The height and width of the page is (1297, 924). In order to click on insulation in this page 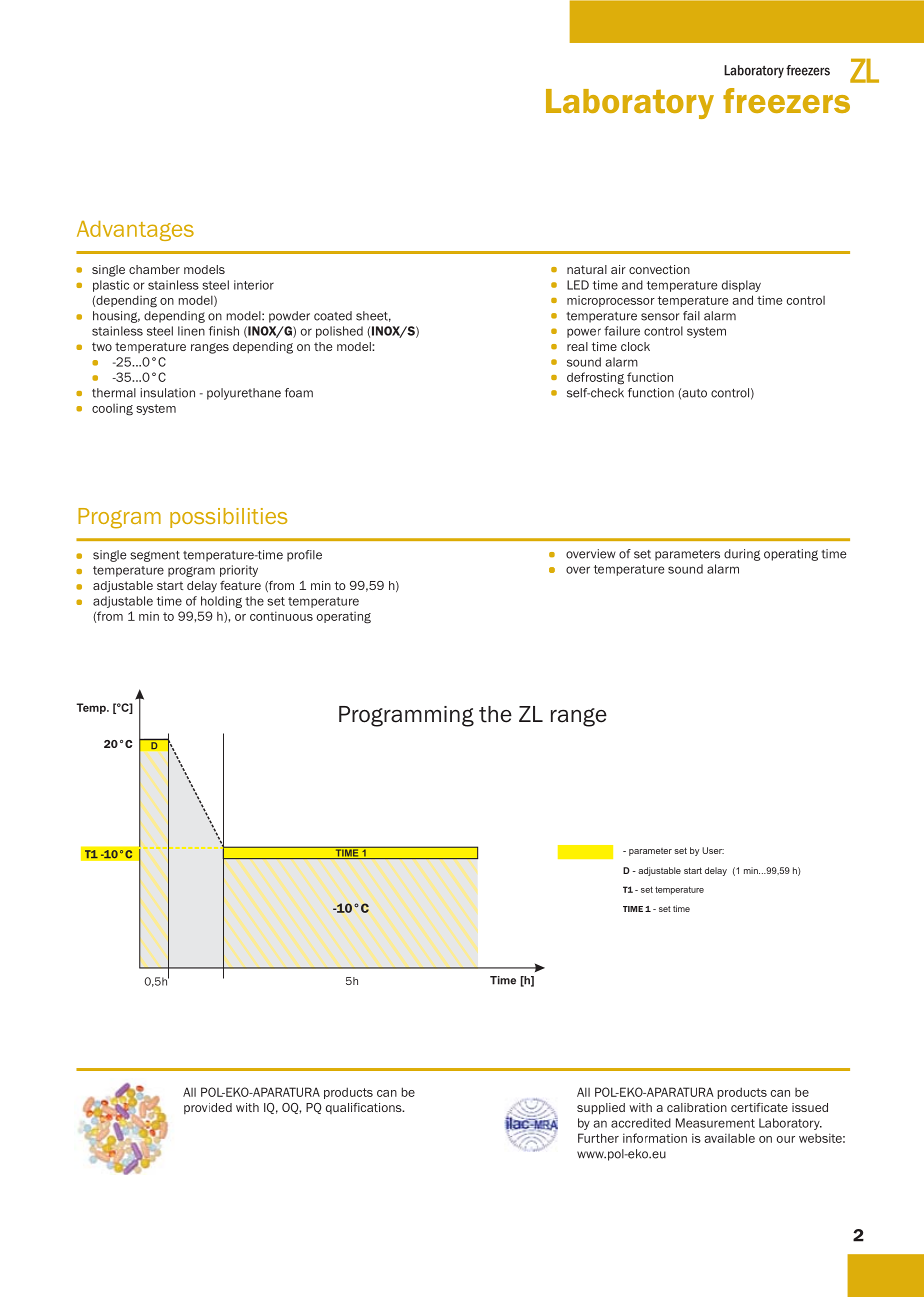, I will do `click(168, 393)`.
